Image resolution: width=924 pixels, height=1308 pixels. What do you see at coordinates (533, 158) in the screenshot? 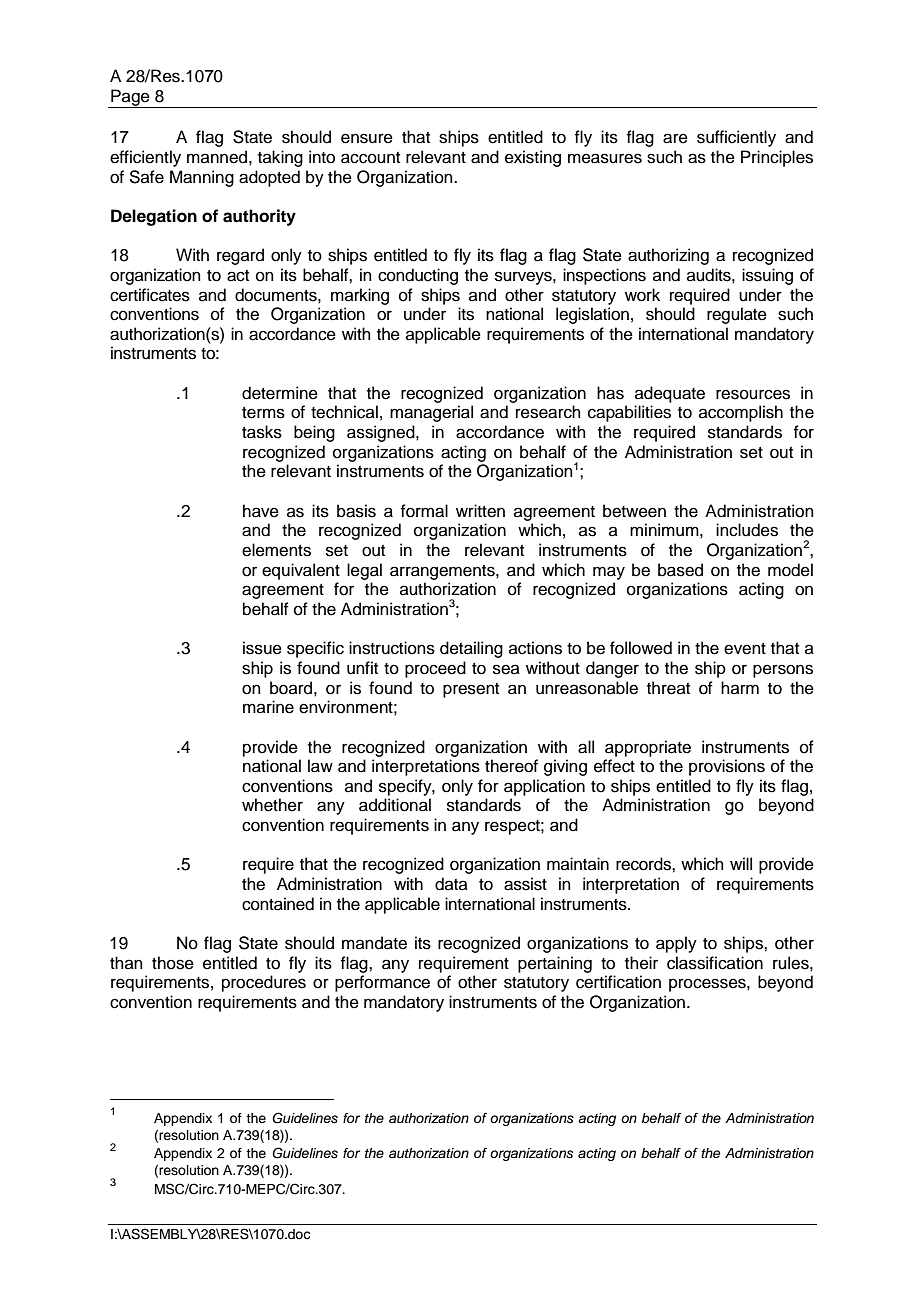
I see `existing` at bounding box center [533, 158].
